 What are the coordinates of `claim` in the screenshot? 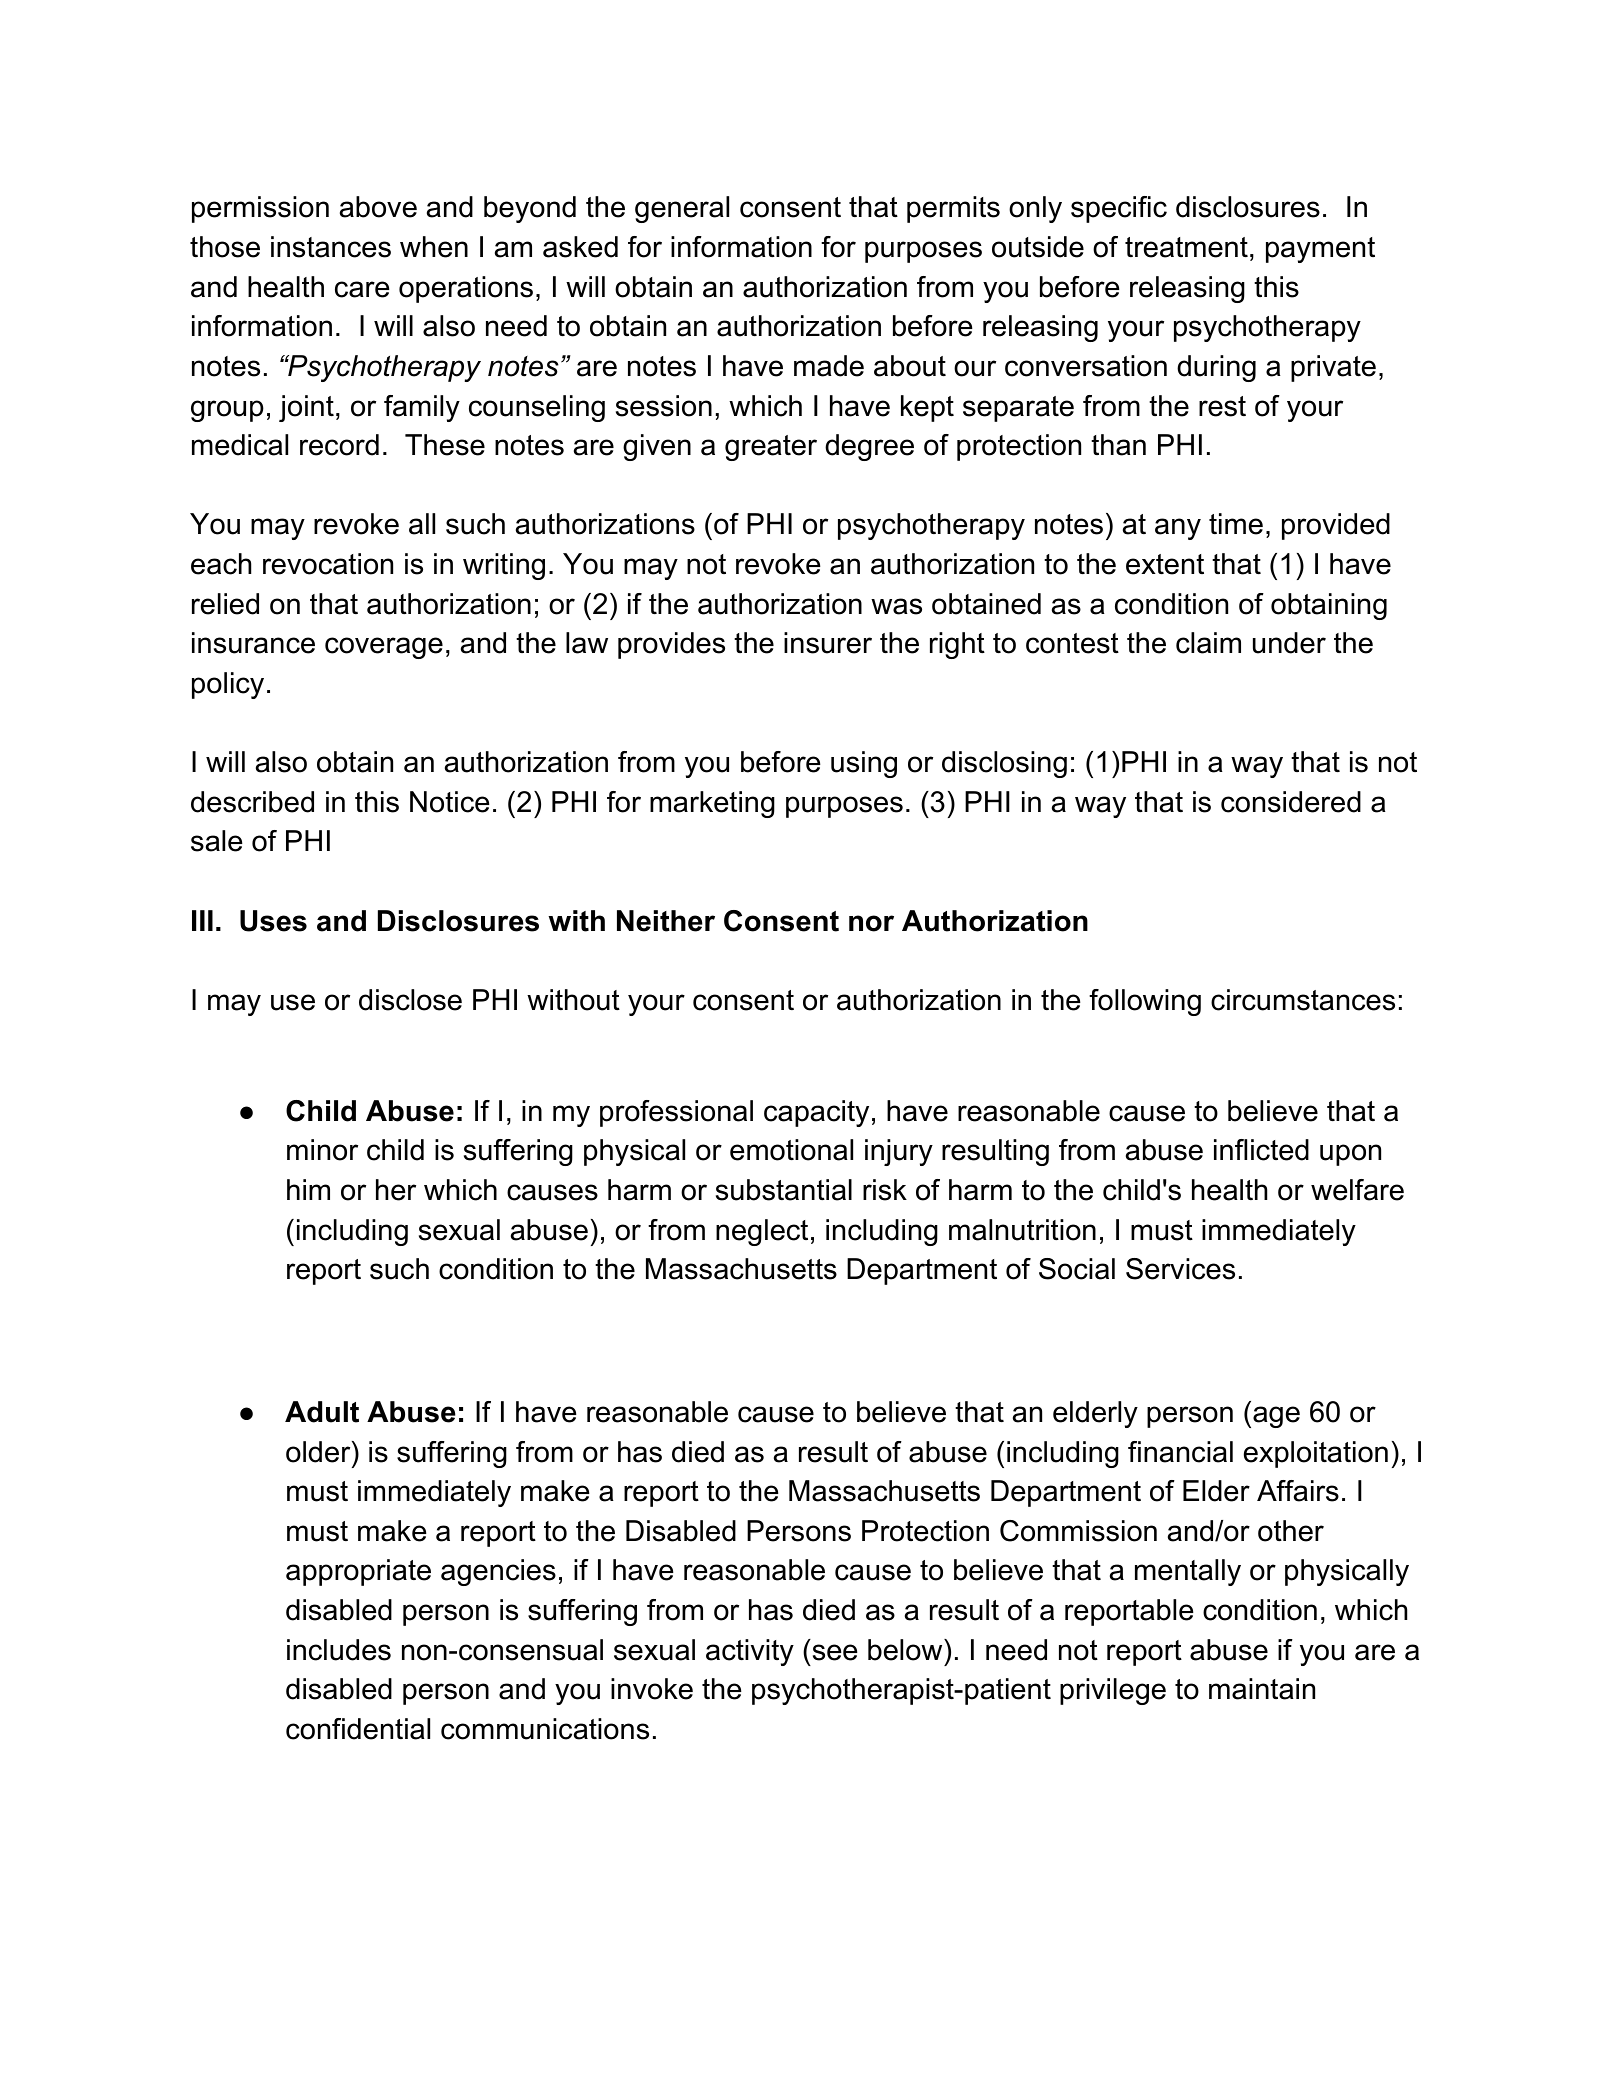 It's located at (1208, 643).
